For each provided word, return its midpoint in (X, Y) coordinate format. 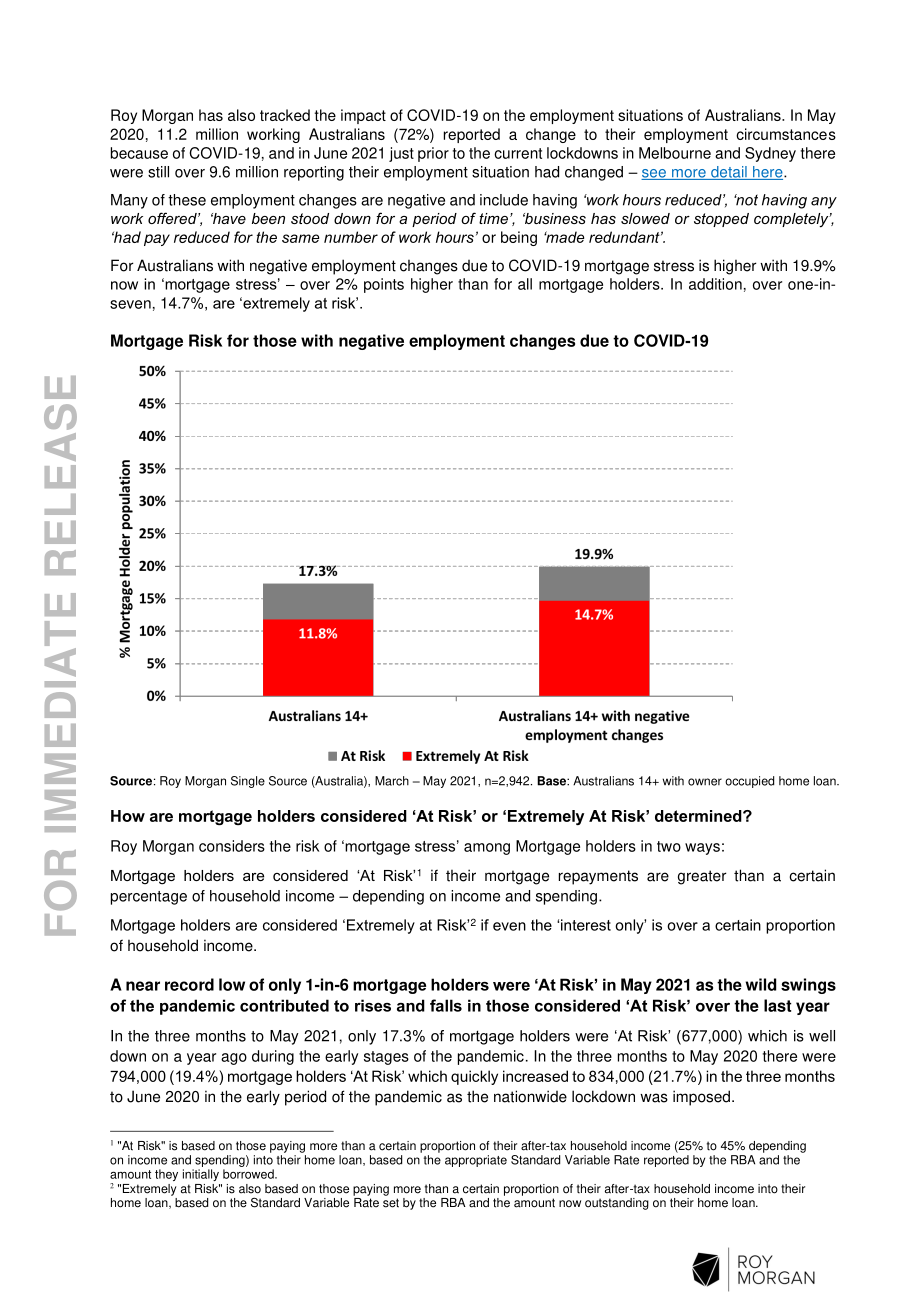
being (519, 238)
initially (201, 1175)
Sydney (770, 154)
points (384, 285)
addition (715, 284)
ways (702, 849)
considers (232, 846)
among (487, 849)
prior (433, 154)
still (158, 172)
